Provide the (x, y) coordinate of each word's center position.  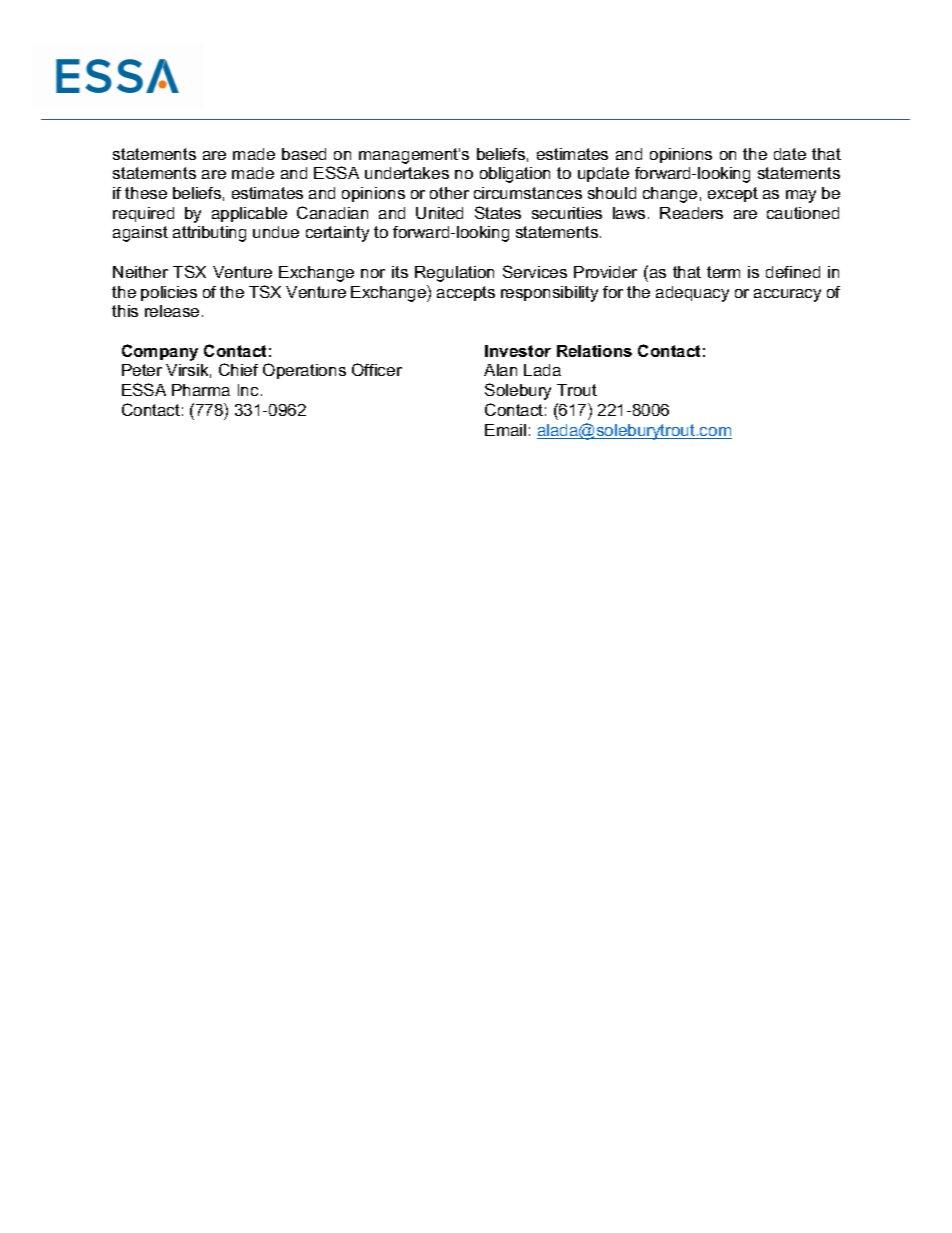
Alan (500, 370)
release (172, 311)
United (439, 213)
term (723, 272)
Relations (594, 351)
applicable (249, 214)
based (304, 154)
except (733, 194)
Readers (691, 213)
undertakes (407, 173)
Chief (238, 369)
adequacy (692, 294)
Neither (140, 272)
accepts (466, 293)
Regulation (454, 274)
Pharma (201, 390)
